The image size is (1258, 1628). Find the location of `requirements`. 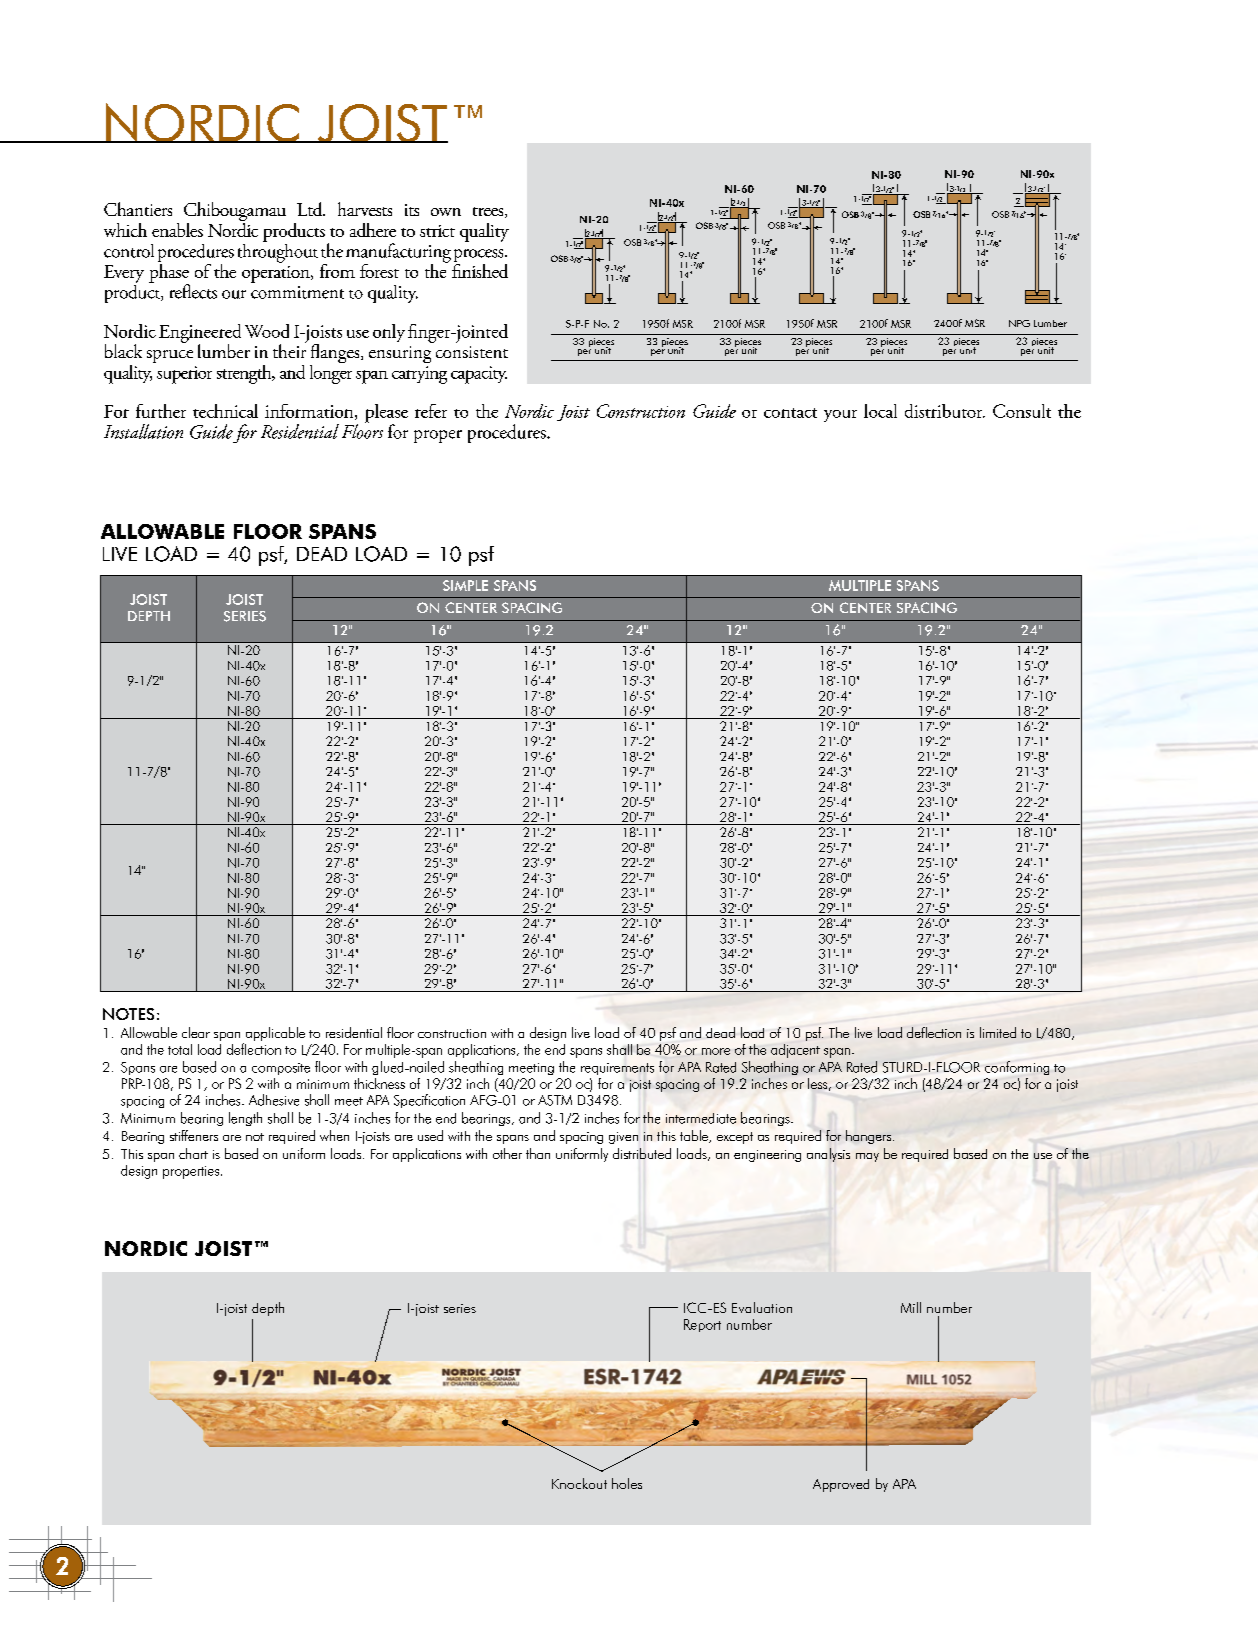

requirements is located at coordinates (617, 1069).
